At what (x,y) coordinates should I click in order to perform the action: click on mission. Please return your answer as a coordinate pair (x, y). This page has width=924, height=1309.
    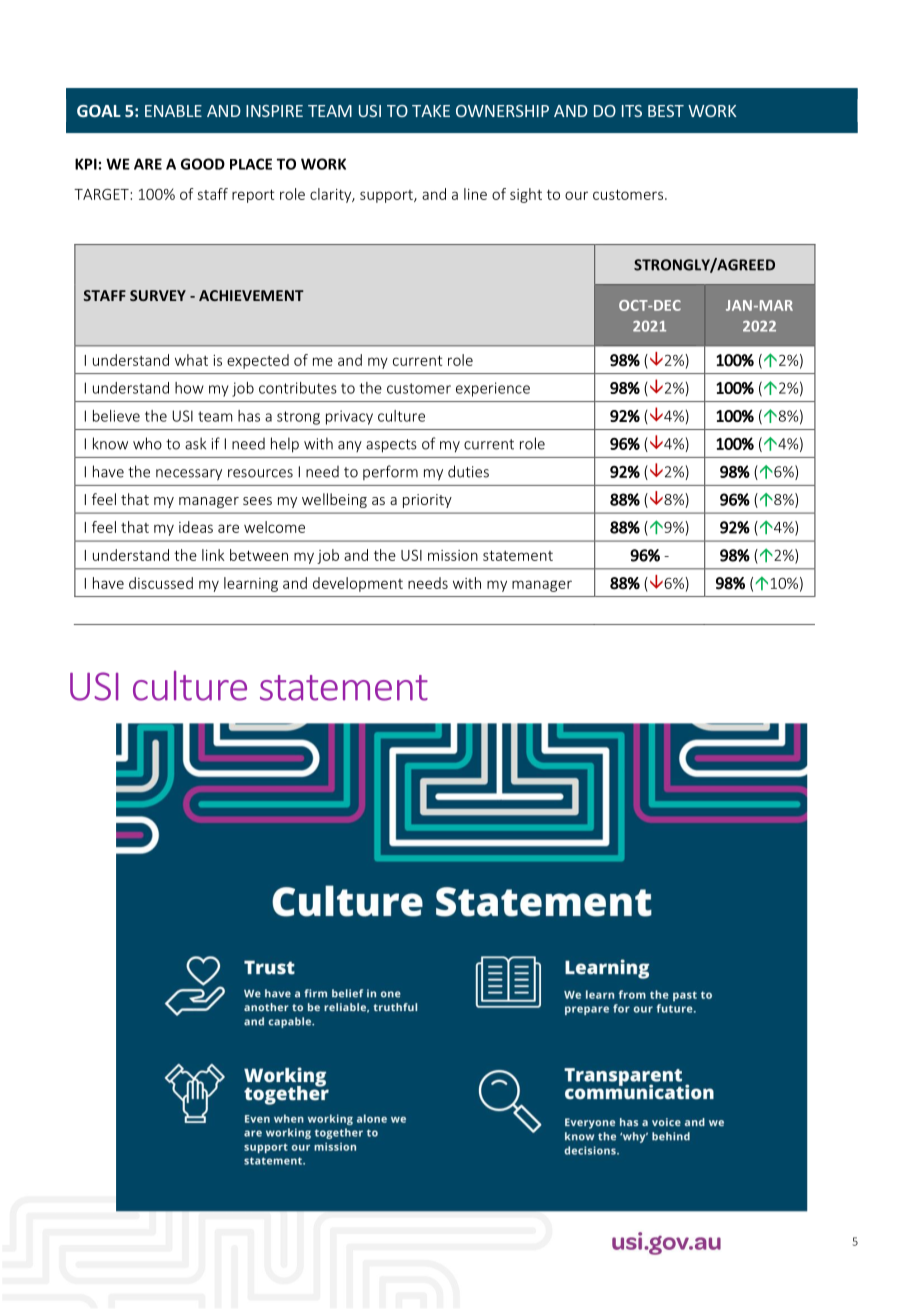
    Looking at the image, I should click on (453, 555).
